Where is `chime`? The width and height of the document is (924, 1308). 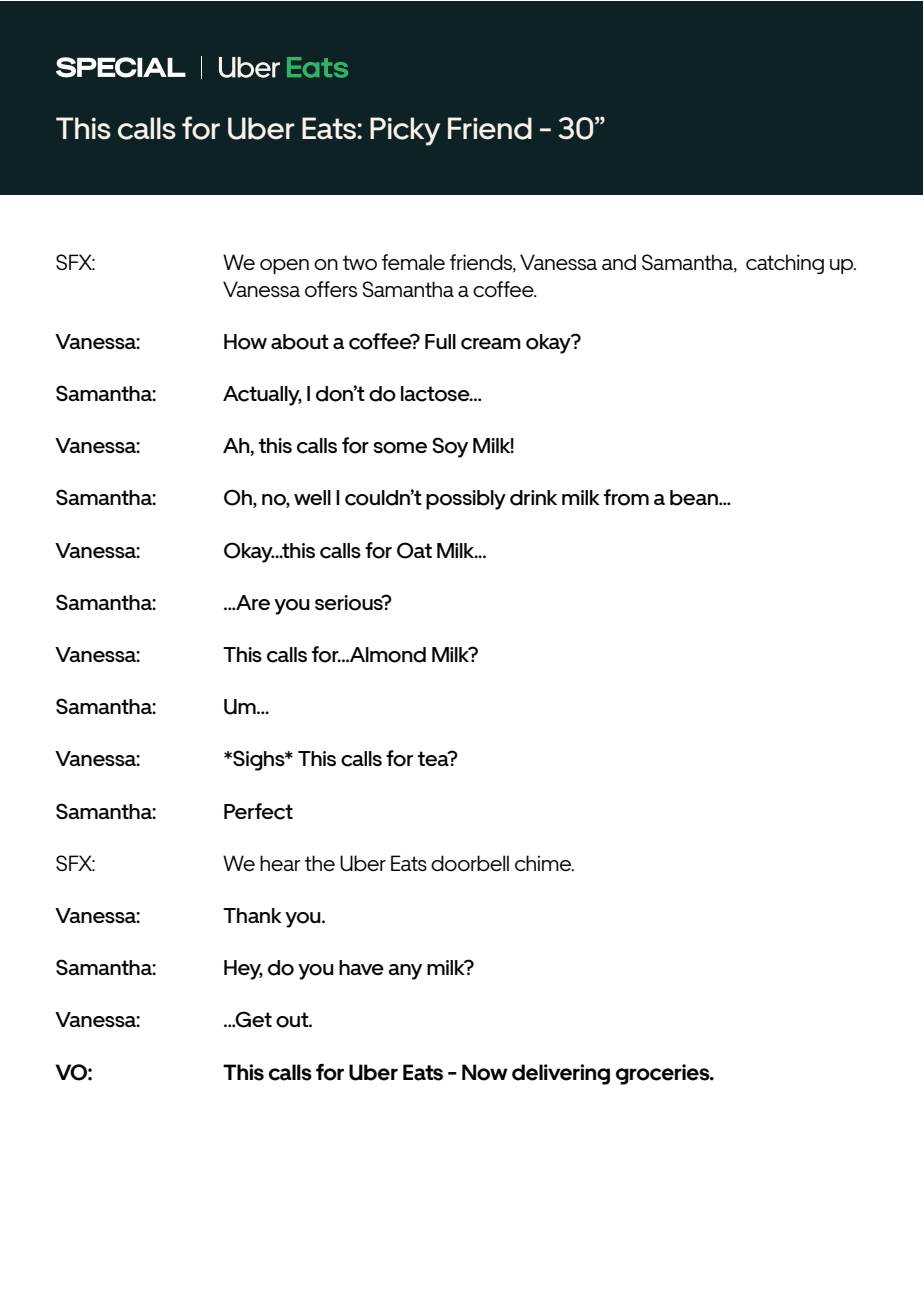
chime is located at coordinates (544, 863).
